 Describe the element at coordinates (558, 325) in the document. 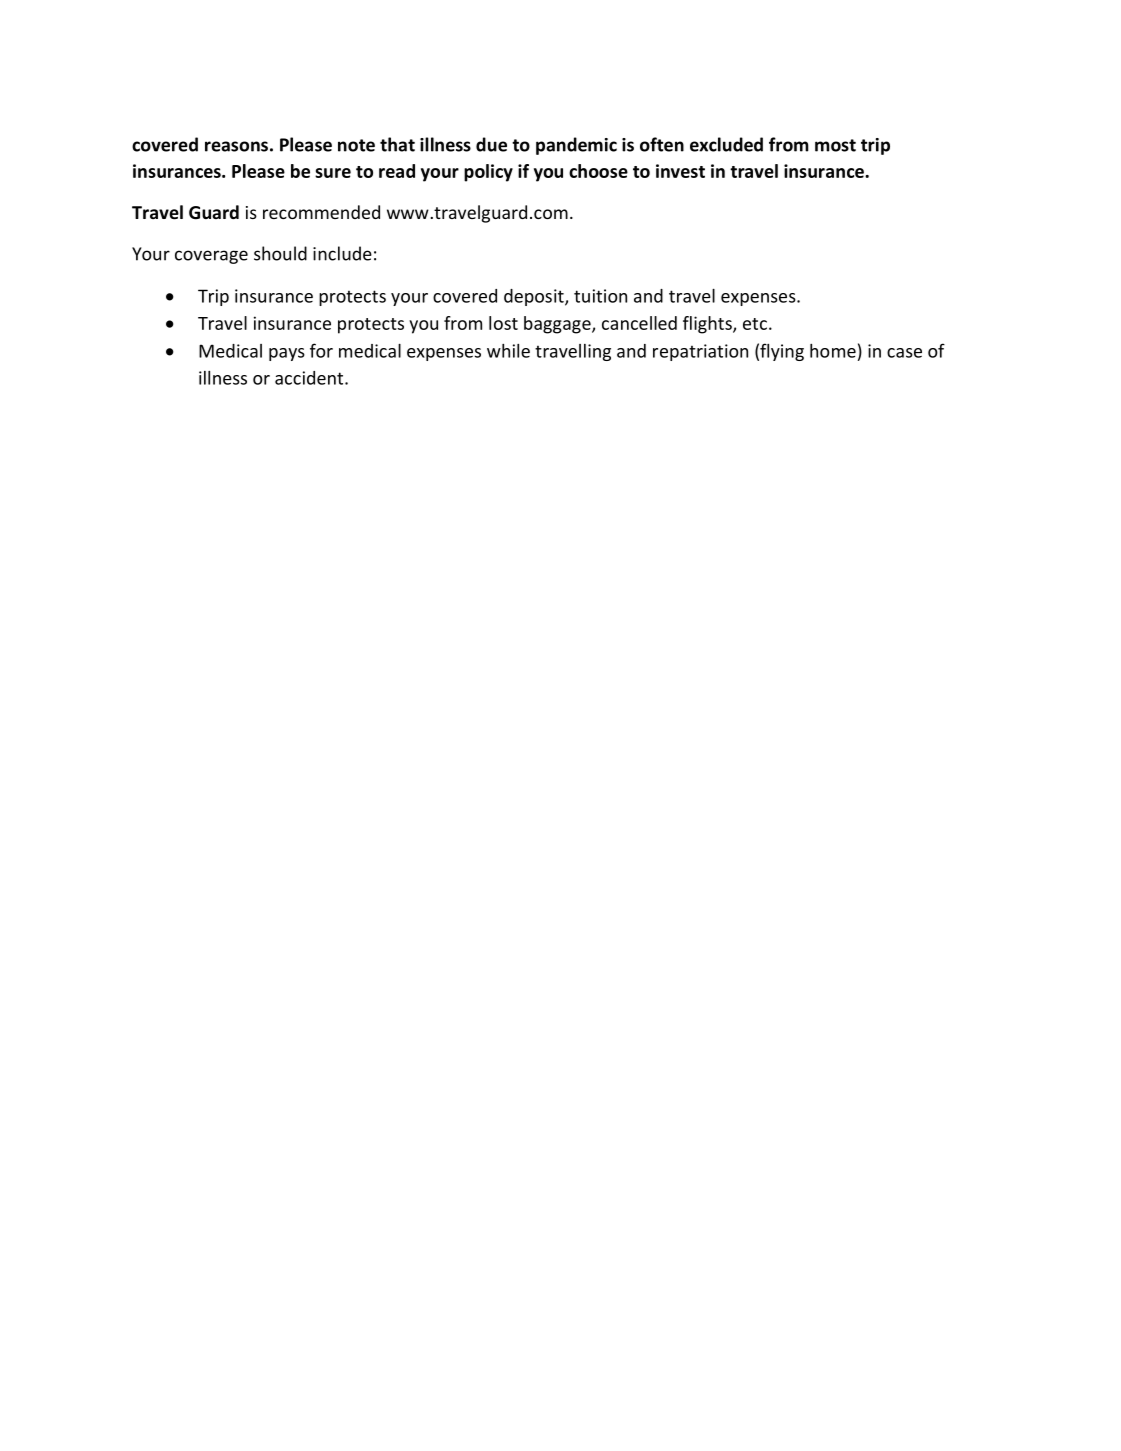

I see `baggage` at that location.
